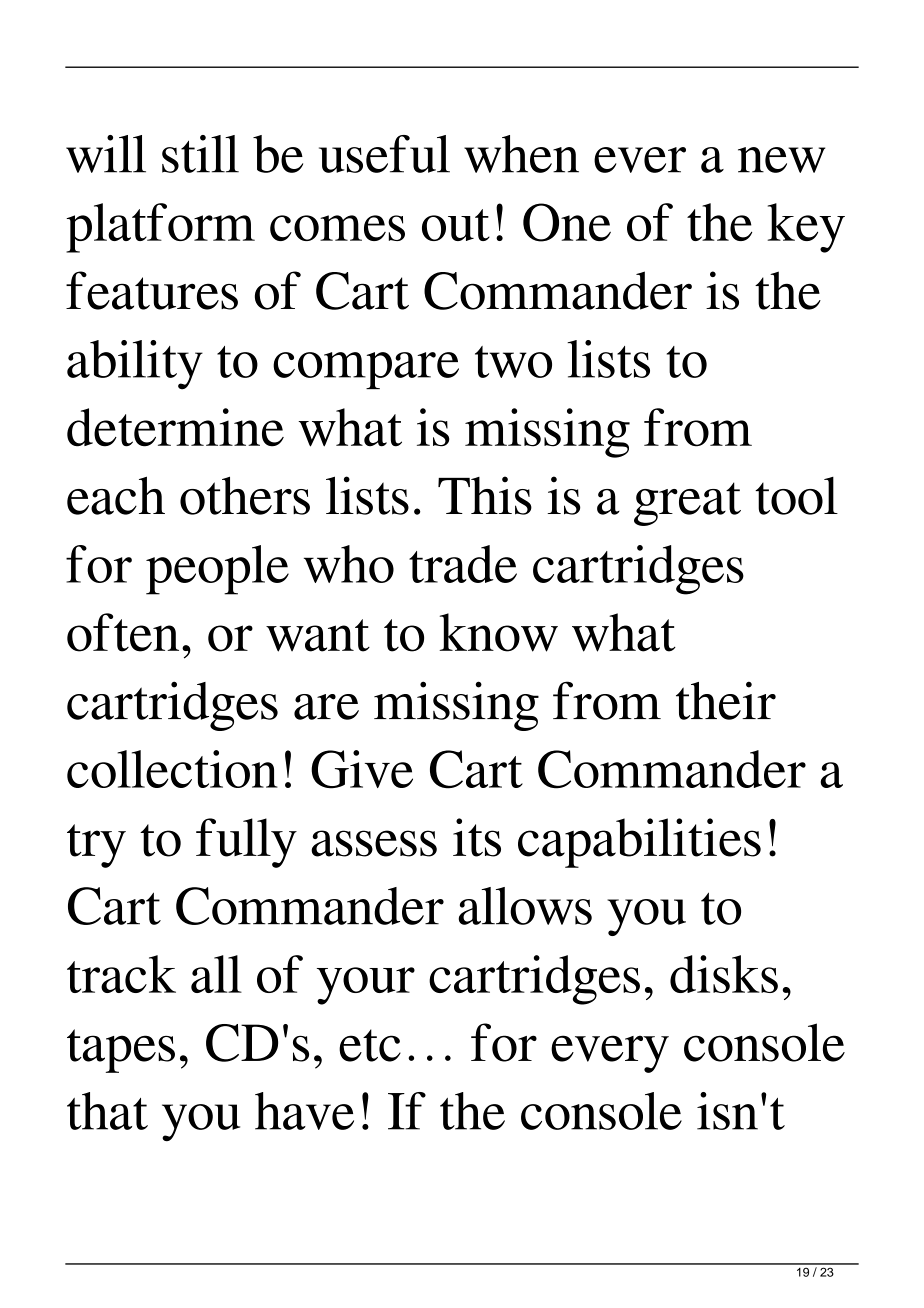 The width and height of the screenshot is (924, 1308). Describe the element at coordinates (370, 1045) in the screenshot. I see `etc` at that location.
